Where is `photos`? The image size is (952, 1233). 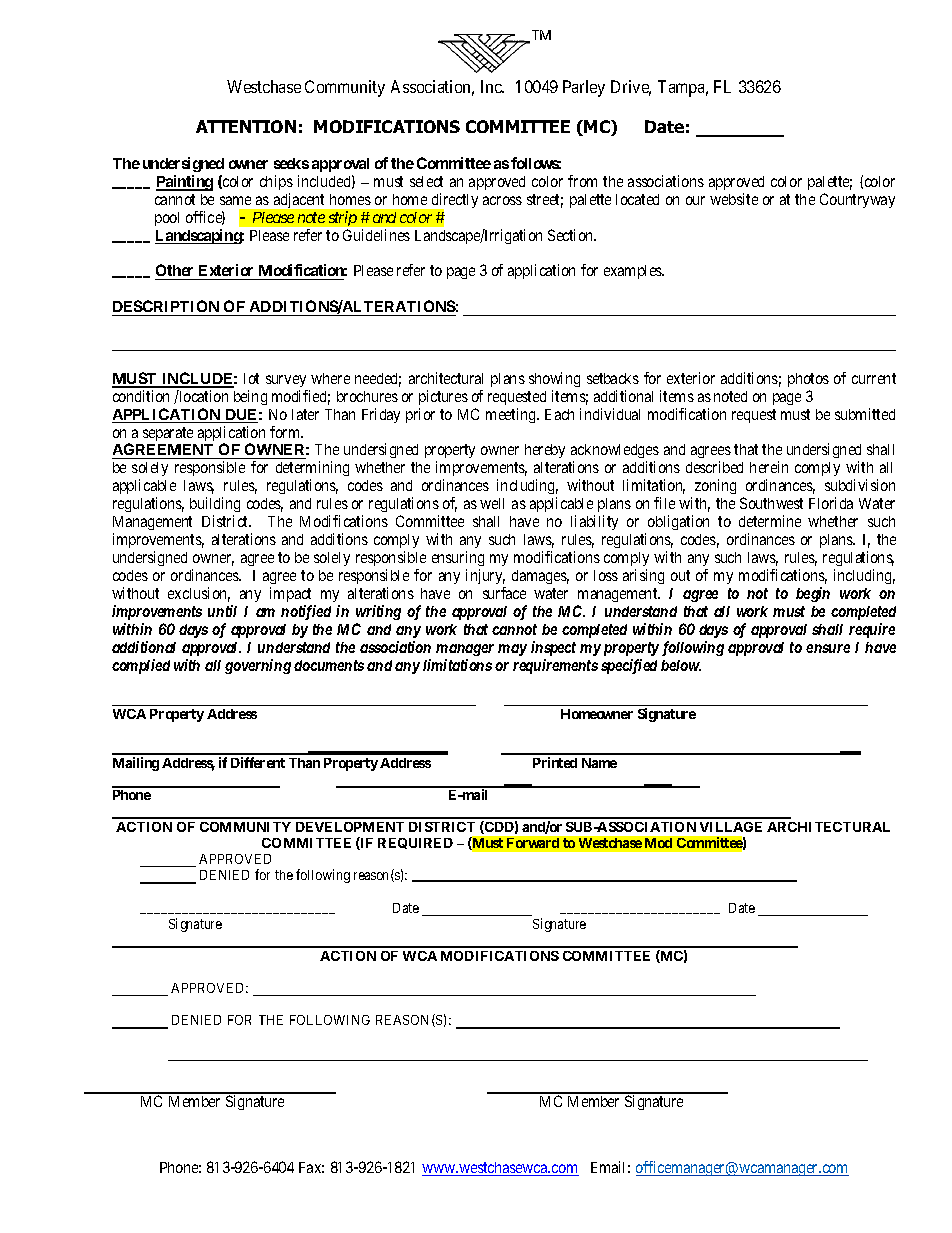 photos is located at coordinates (808, 380).
